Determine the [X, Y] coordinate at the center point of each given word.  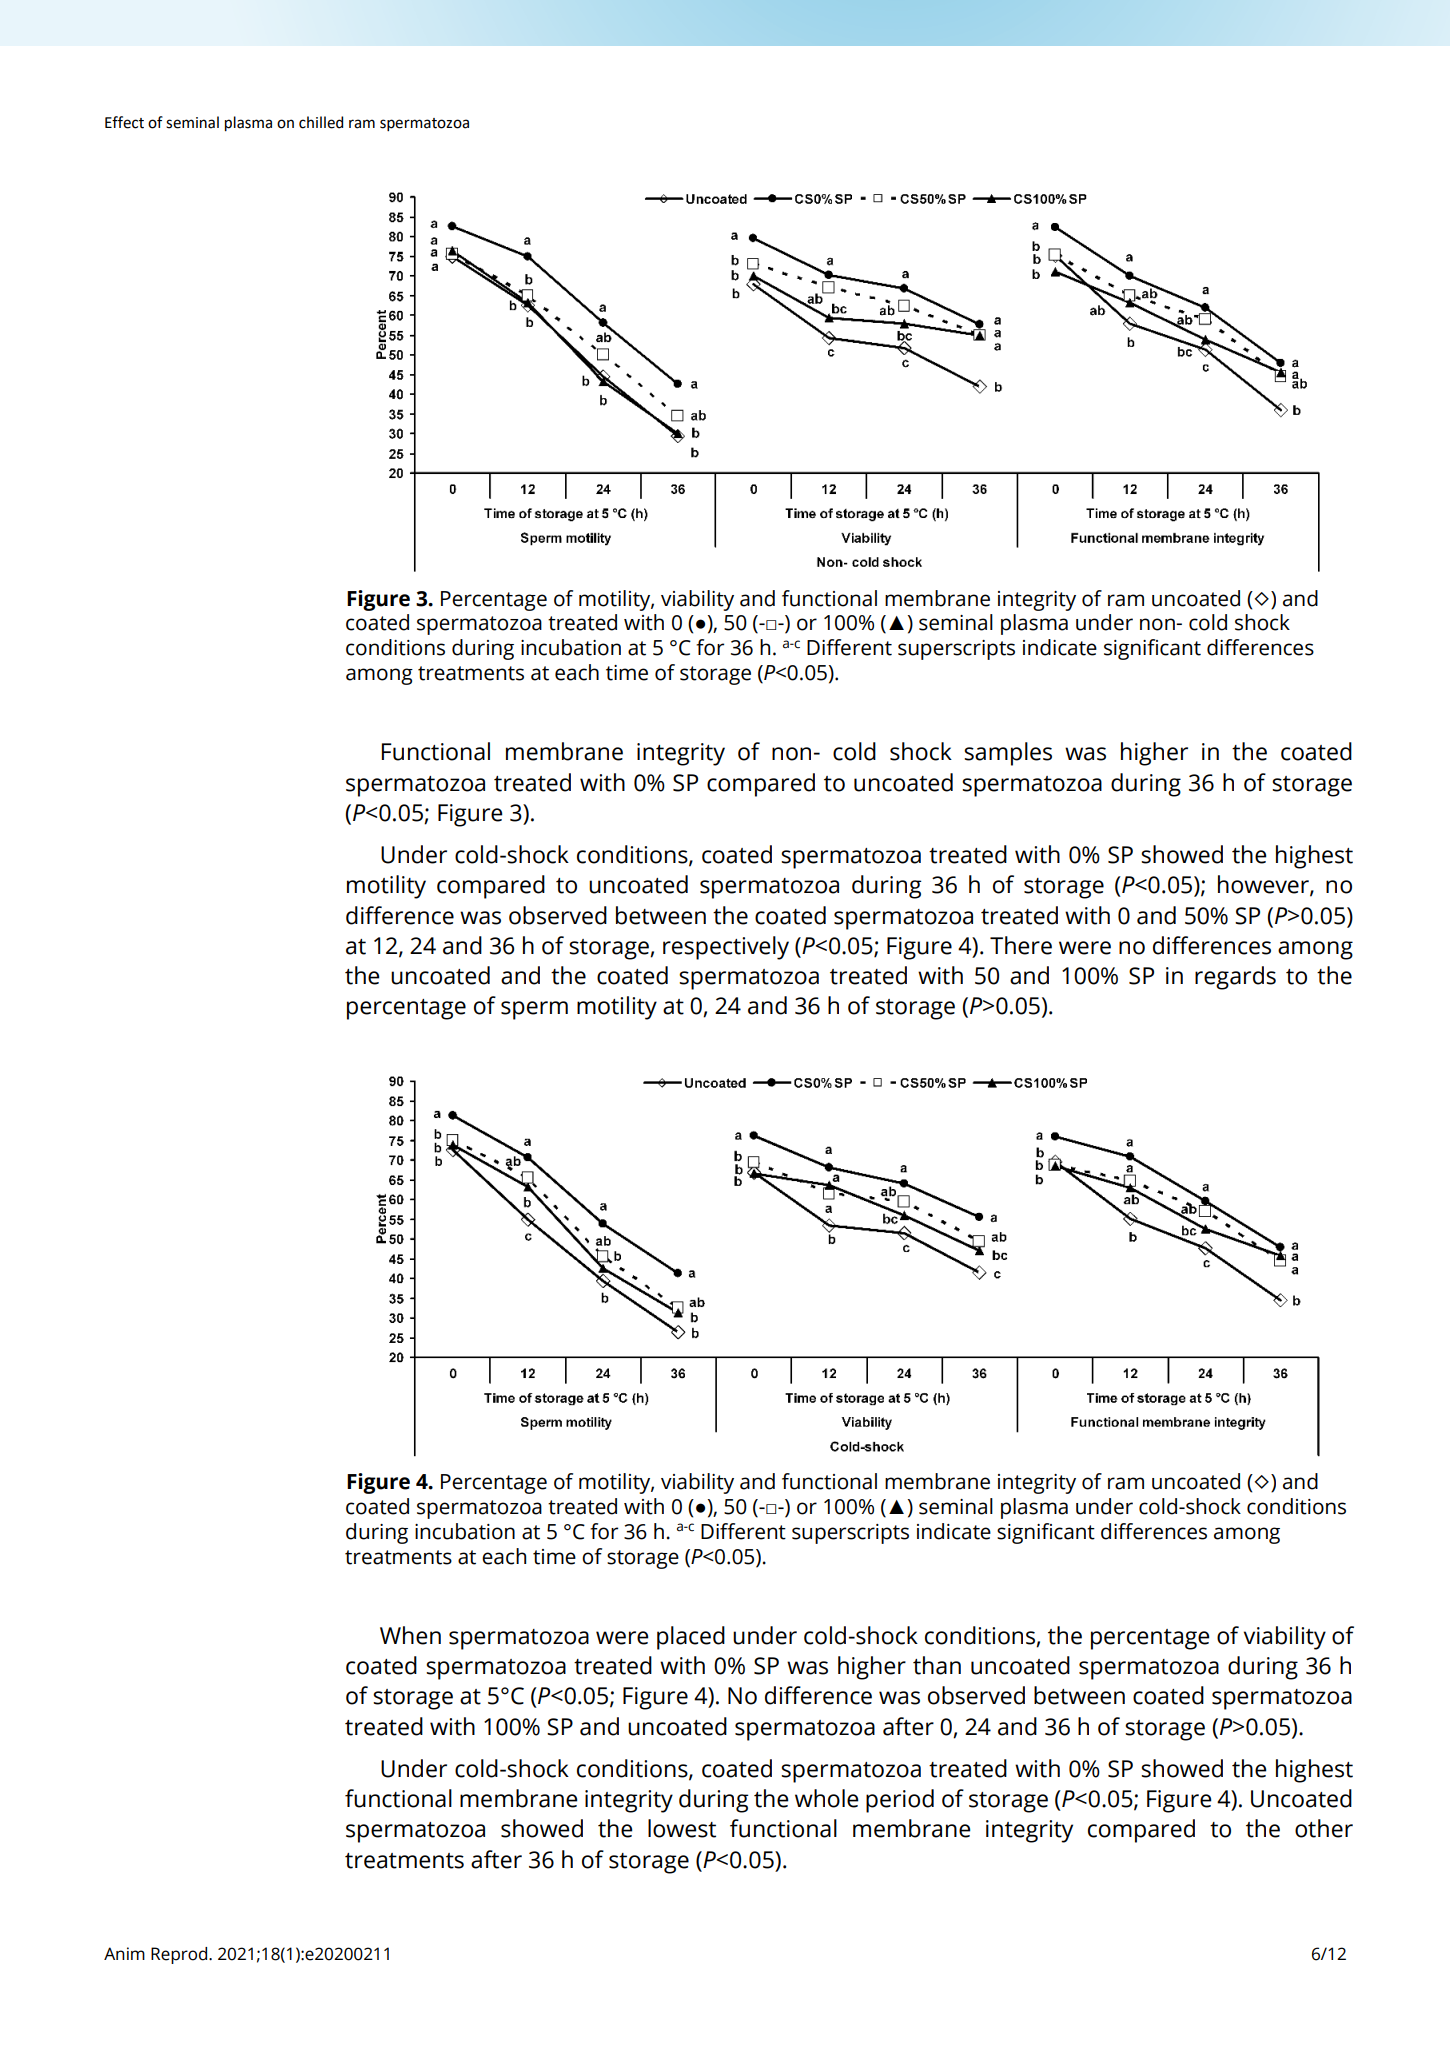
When [410, 1635]
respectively [726, 948]
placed [691, 1638]
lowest [682, 1828]
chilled [321, 122]
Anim [124, 1953]
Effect [124, 122]
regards [1235, 978]
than [937, 1665]
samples [1008, 754]
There [1021, 945]
